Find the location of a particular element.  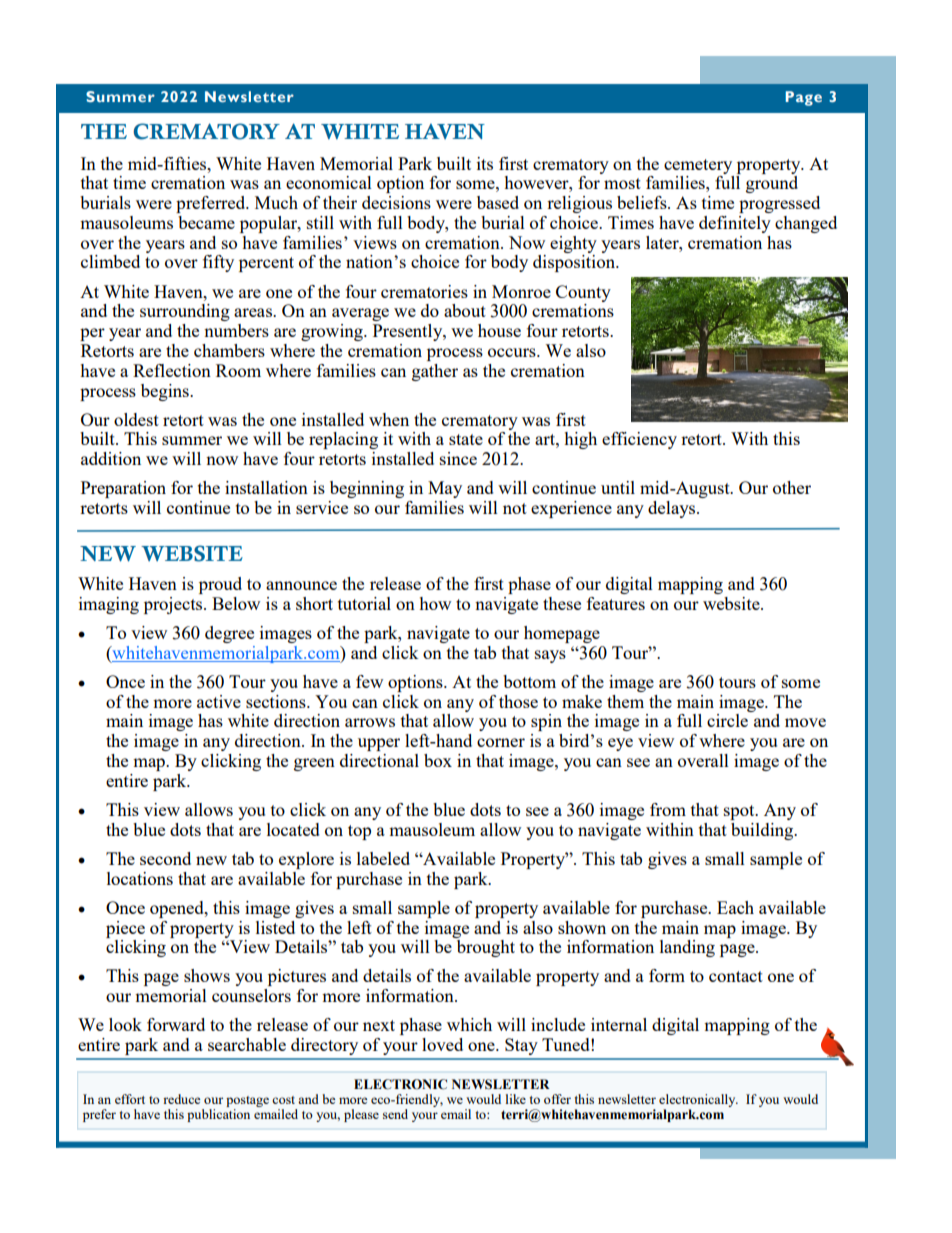

bottom is located at coordinates (529, 681).
